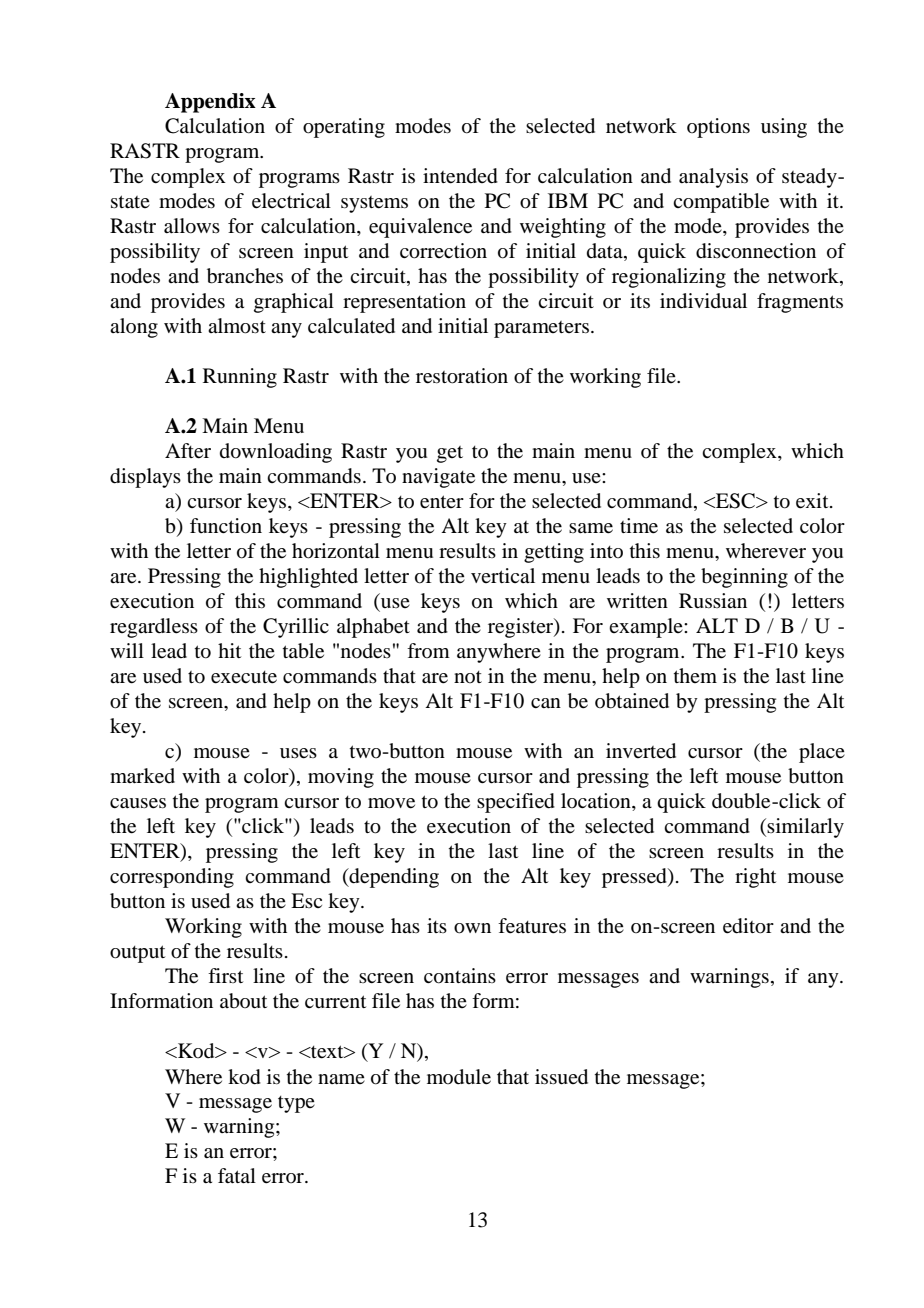  Describe the element at coordinates (805, 828) in the screenshot. I see `similarly` at that location.
